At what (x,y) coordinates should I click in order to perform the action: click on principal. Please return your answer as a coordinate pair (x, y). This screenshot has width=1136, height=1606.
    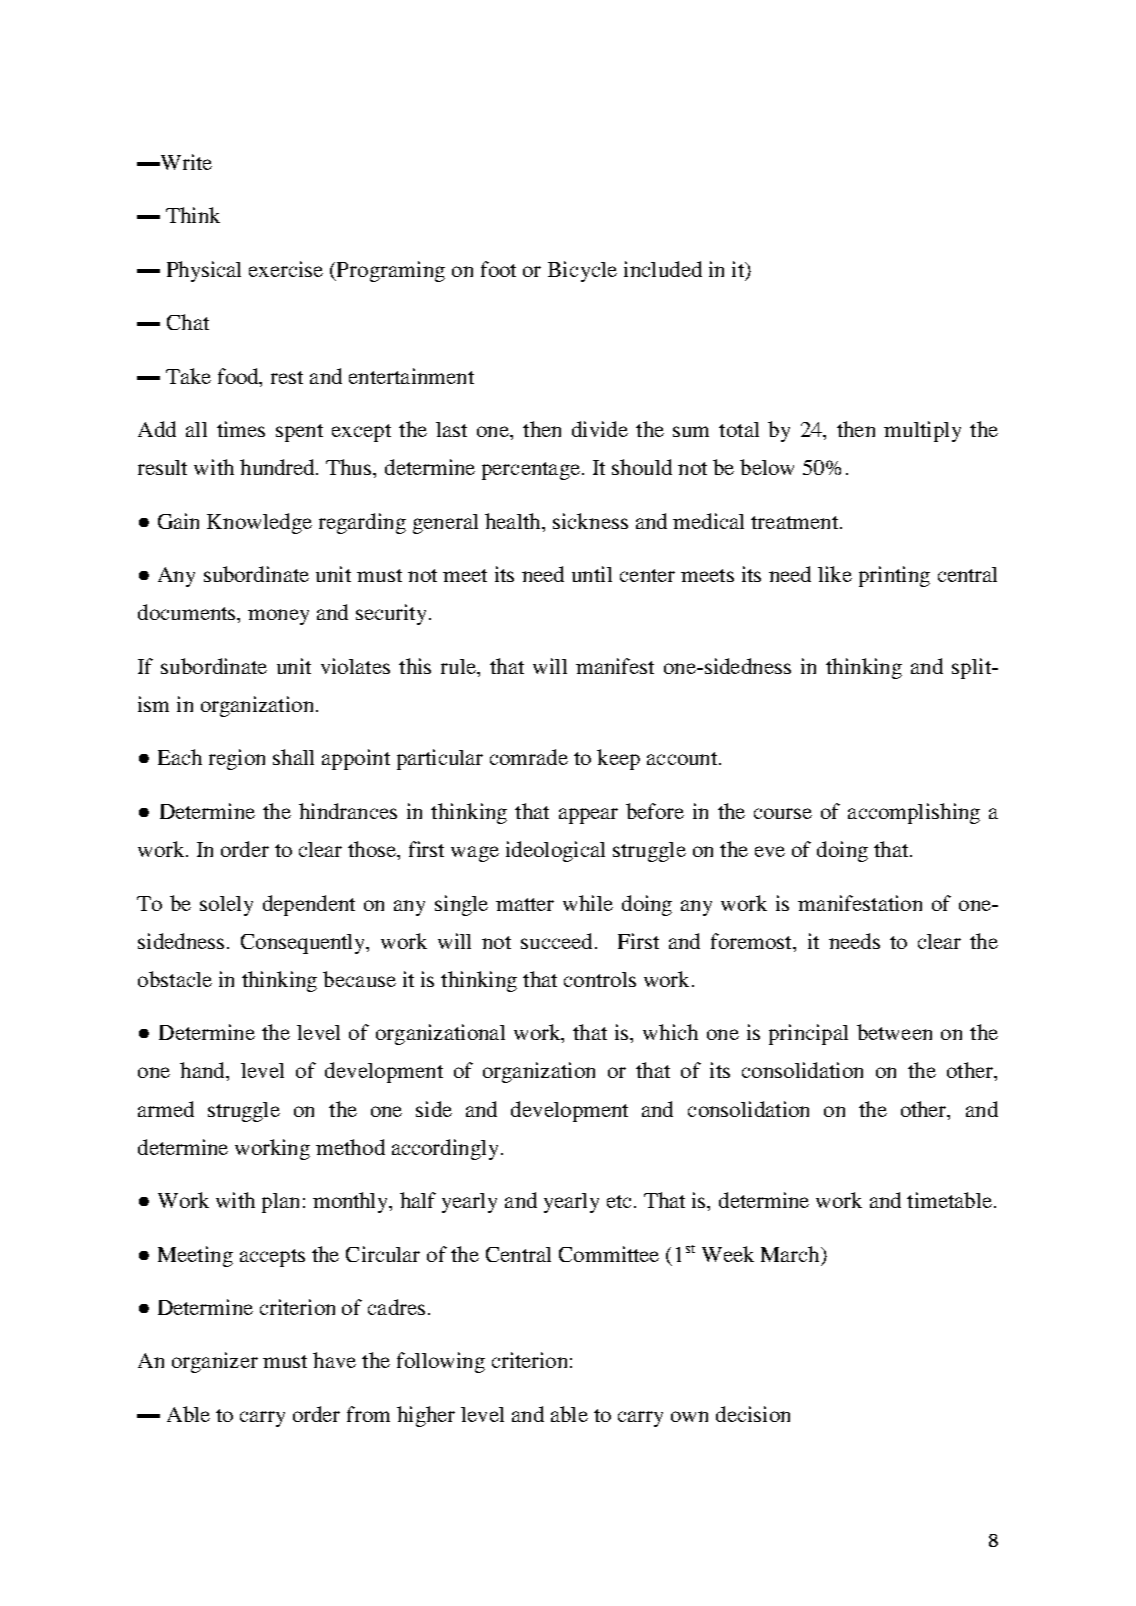
    Looking at the image, I should click on (808, 1034).
